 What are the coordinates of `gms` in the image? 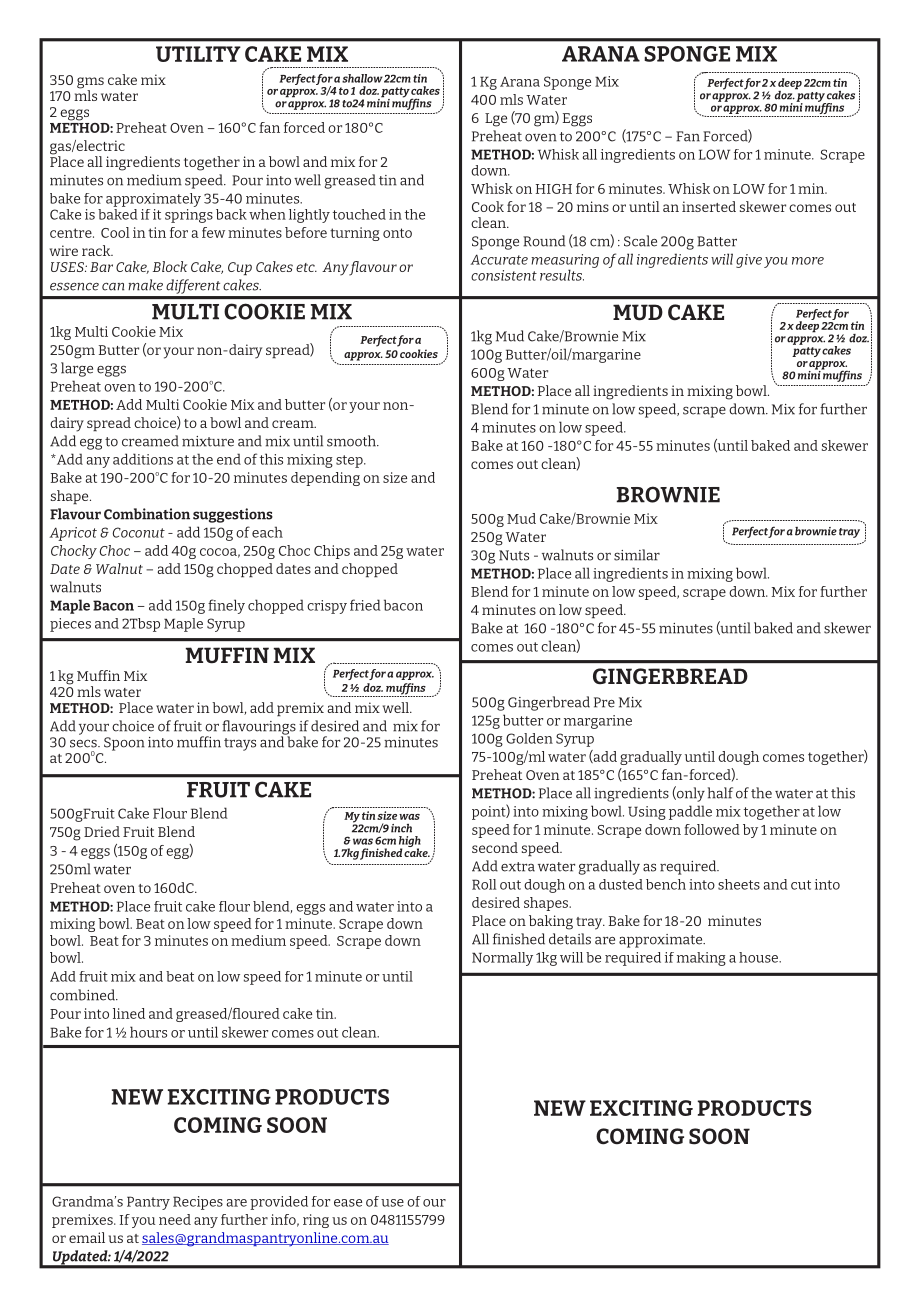 It's located at (90, 84).
